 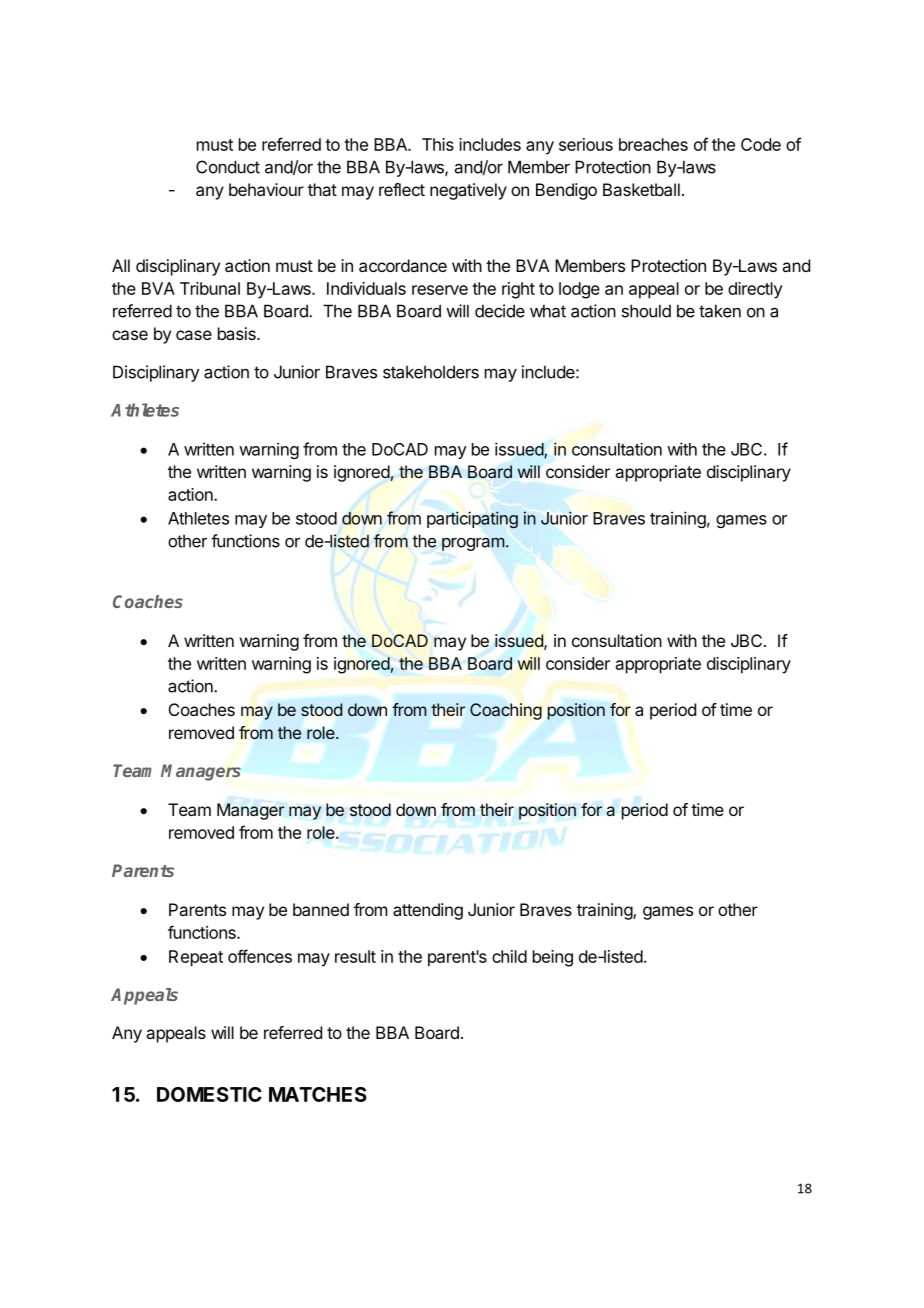 I want to click on negatively, so click(x=468, y=191).
